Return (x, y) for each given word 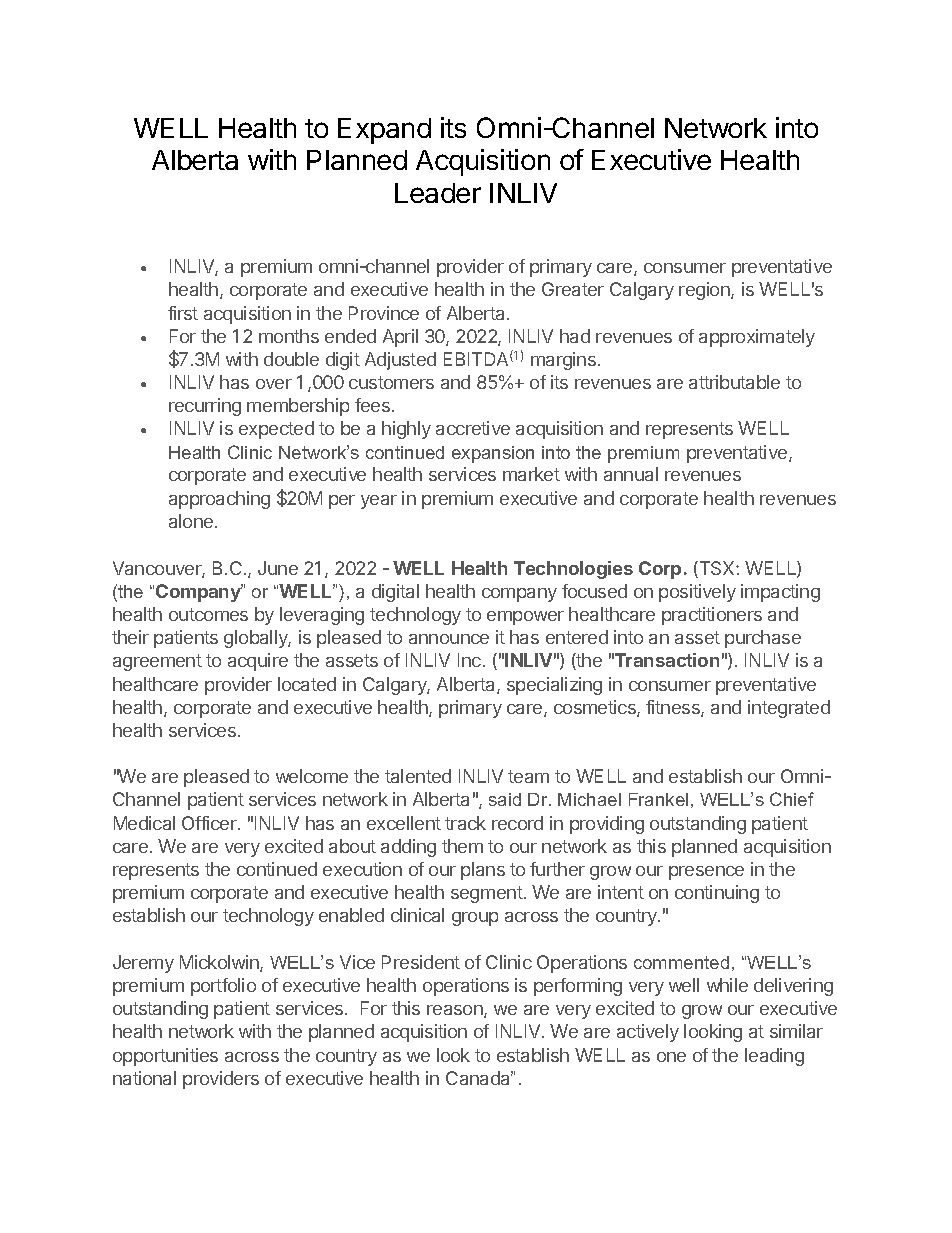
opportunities (165, 1057)
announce (449, 639)
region (705, 291)
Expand (384, 131)
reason (456, 1011)
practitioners (712, 616)
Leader (438, 193)
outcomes (208, 614)
